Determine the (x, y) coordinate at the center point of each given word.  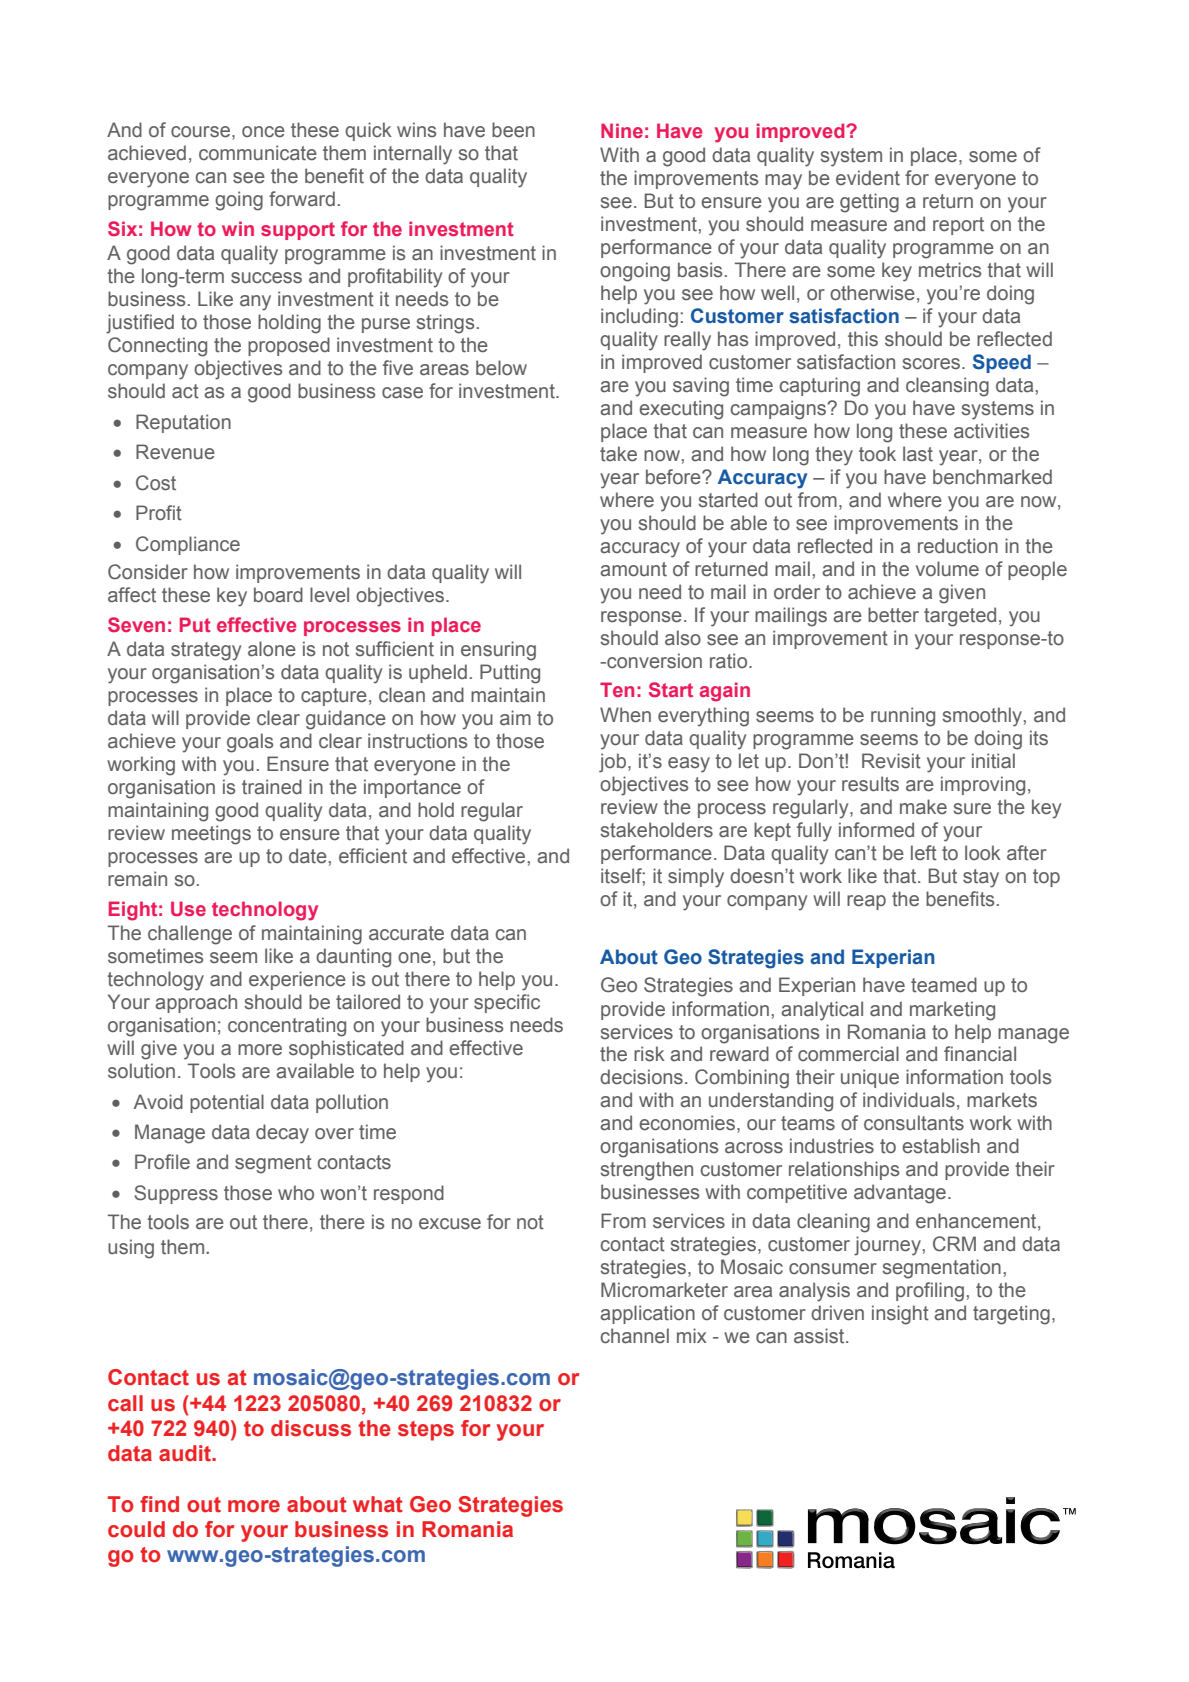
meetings (211, 835)
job (614, 763)
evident (868, 178)
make (923, 807)
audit (186, 1453)
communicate (258, 153)
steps (426, 1431)
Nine (622, 130)
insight (900, 1315)
